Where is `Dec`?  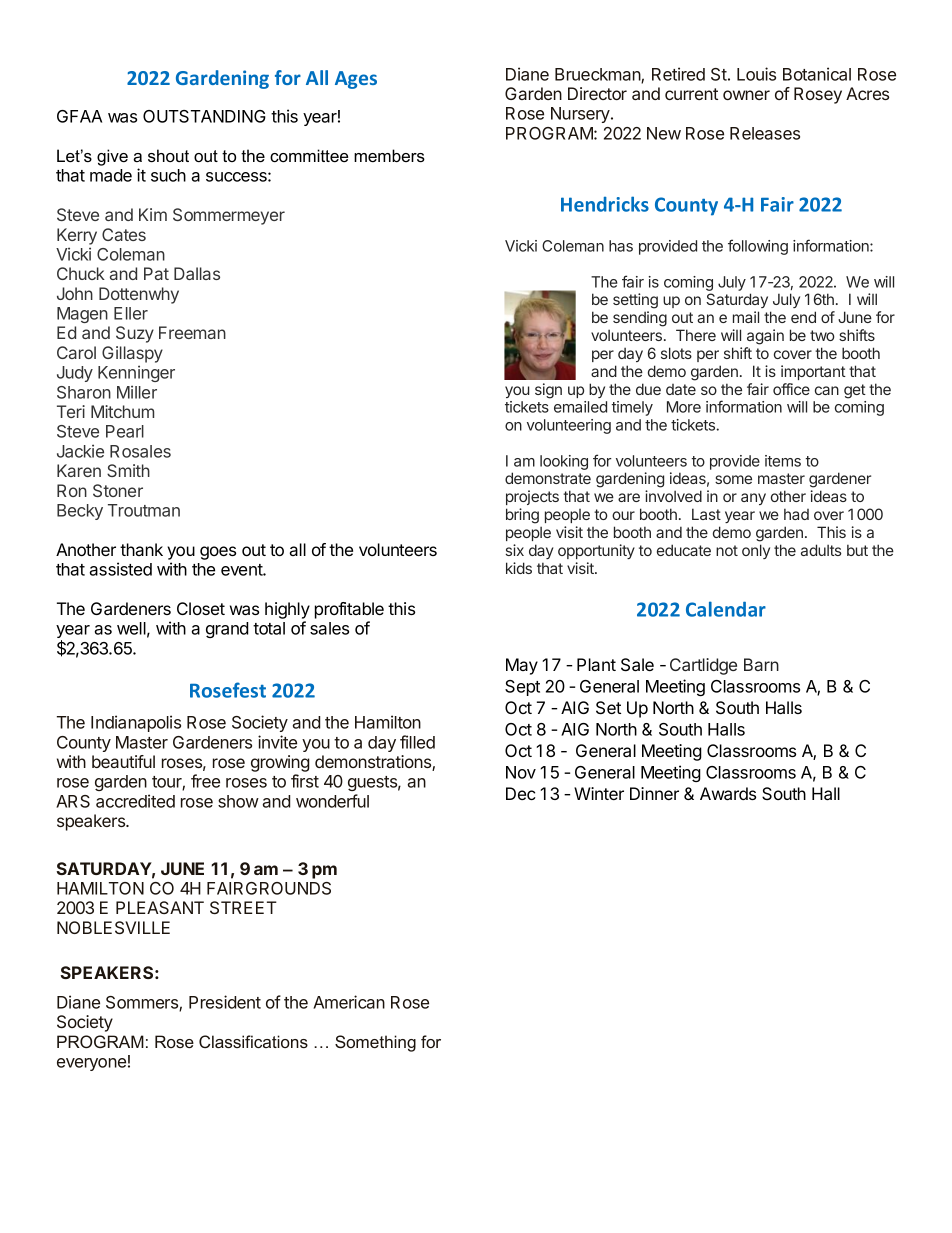 Dec is located at coordinates (521, 793).
